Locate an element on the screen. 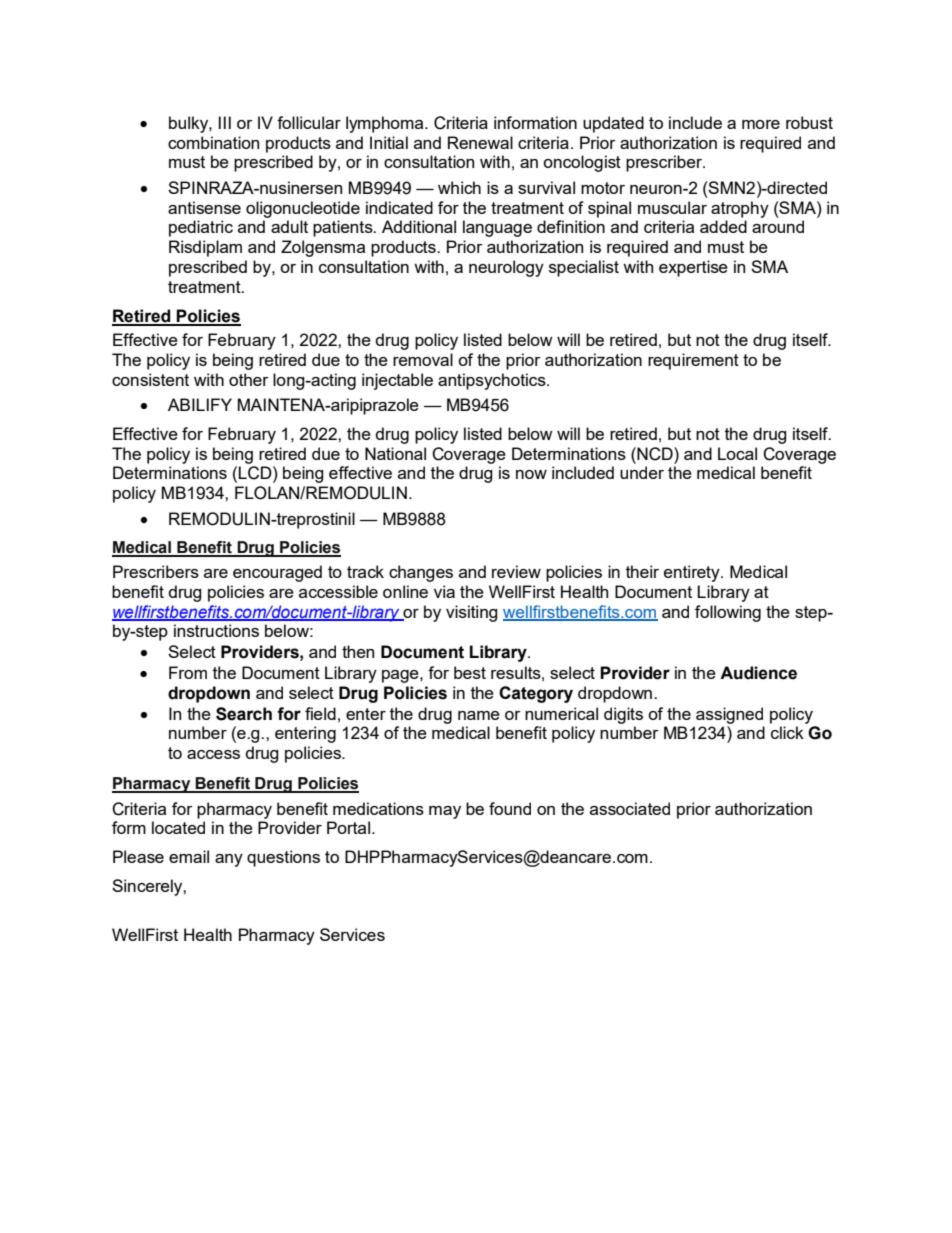  any is located at coordinates (229, 860).
